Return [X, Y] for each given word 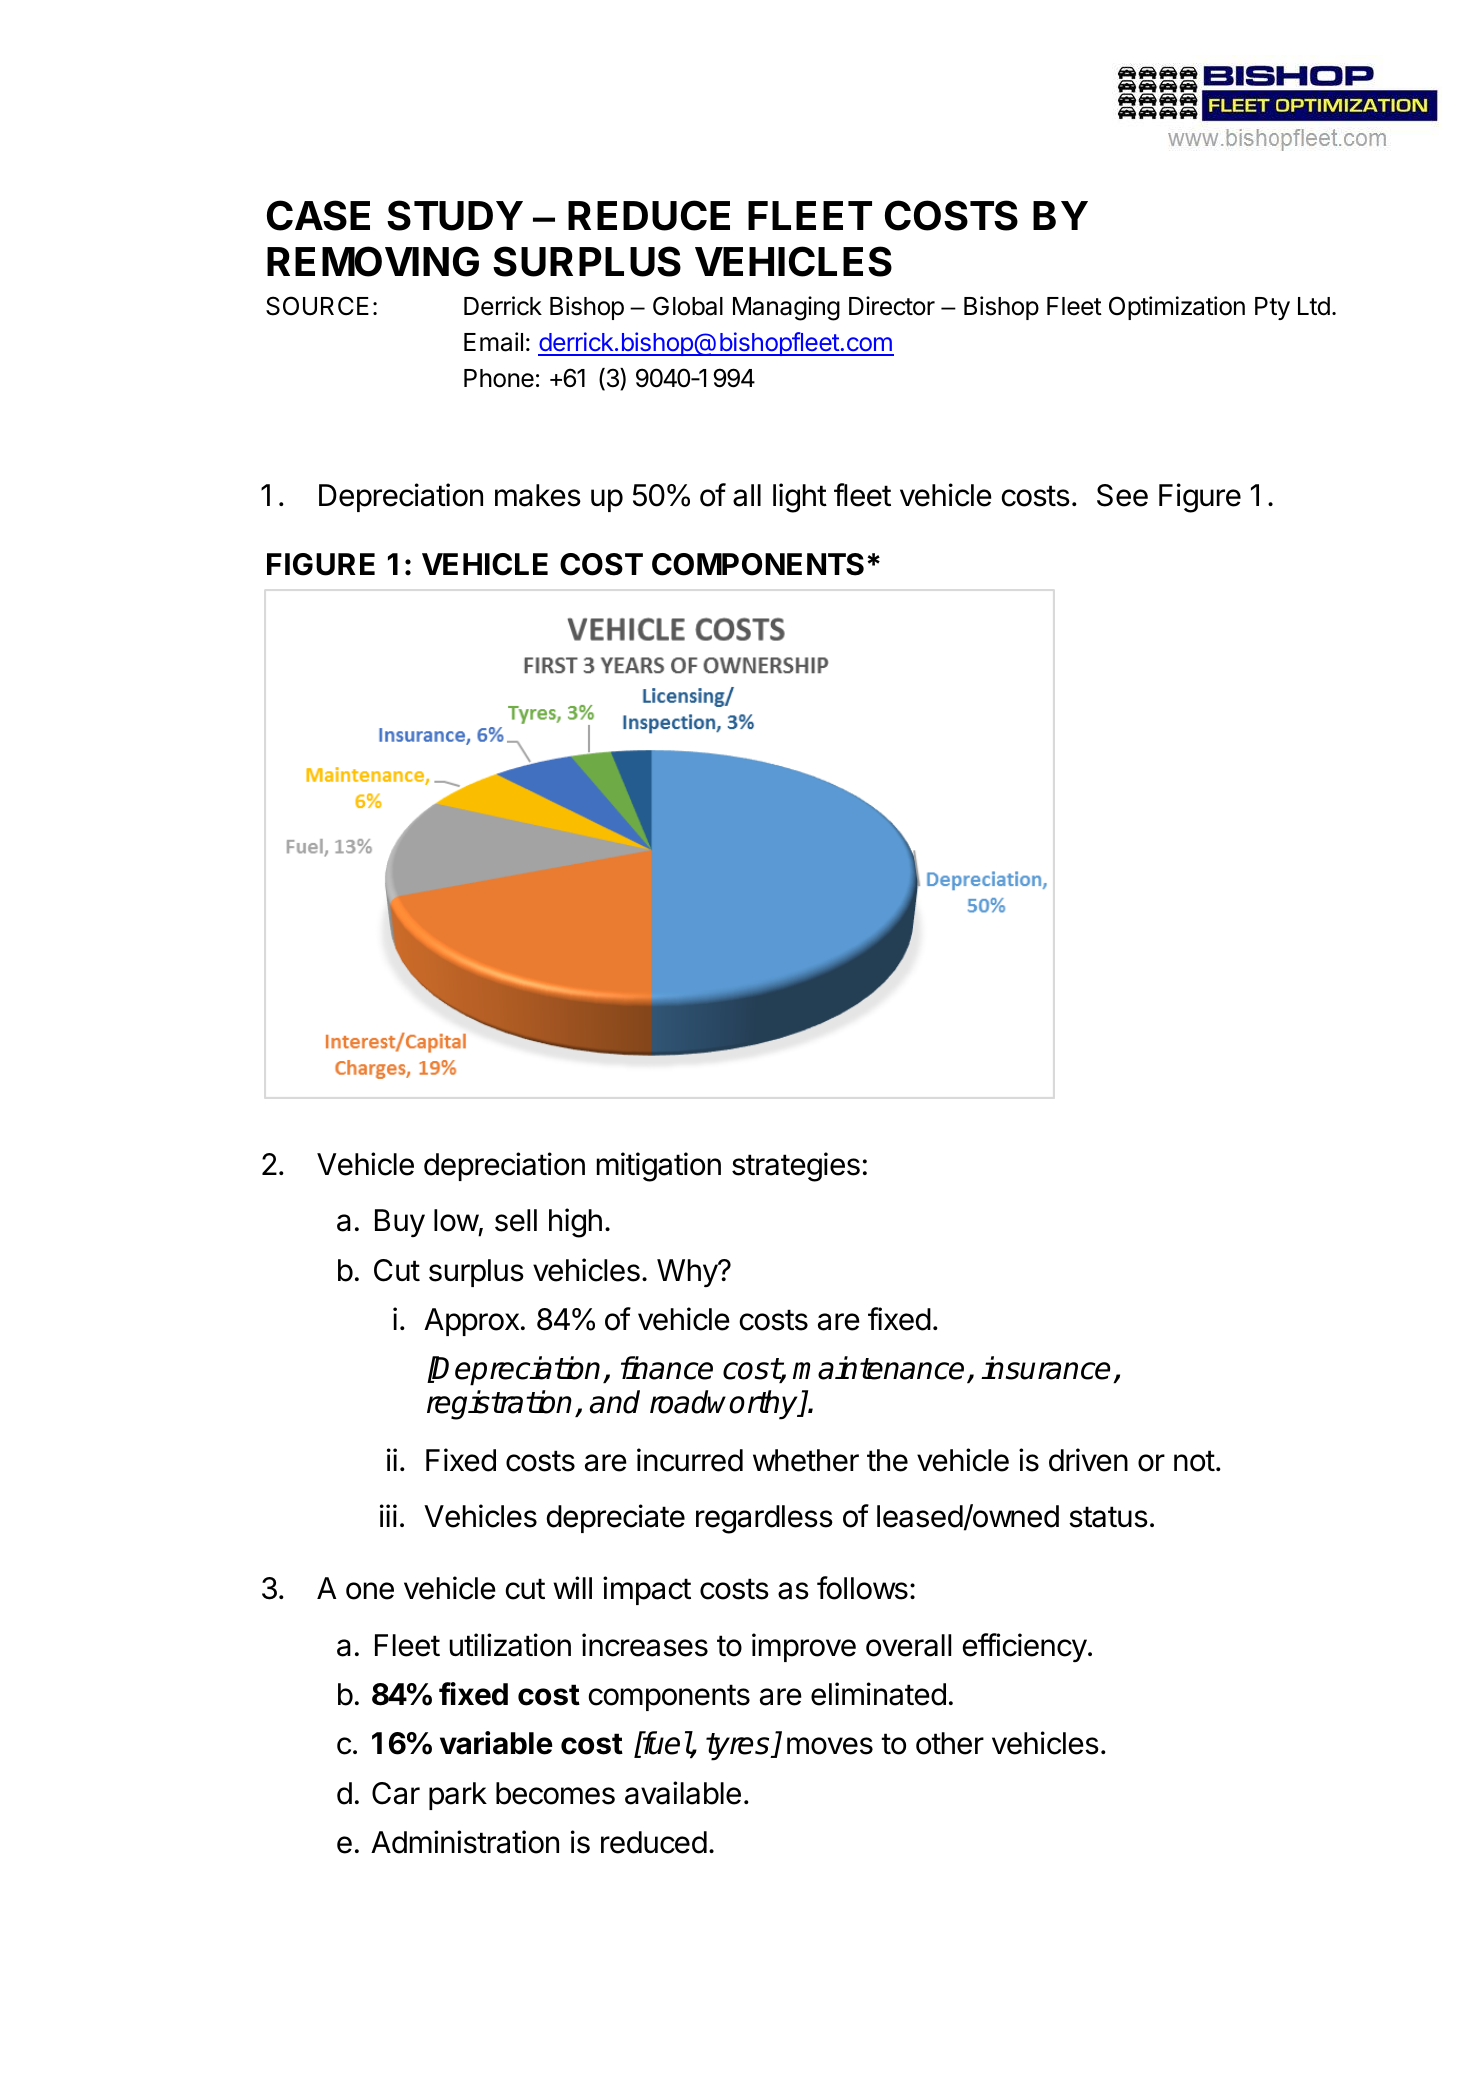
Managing [786, 308]
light [800, 498]
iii [388, 1515]
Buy [400, 1223]
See [1122, 495]
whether [806, 1460]
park [458, 1796]
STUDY [455, 215]
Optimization [1177, 308]
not [1194, 1461]
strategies [796, 1167]
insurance [1045, 1368]
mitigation [659, 1167]
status [1108, 1517]
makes [538, 495]
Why [688, 1273]
